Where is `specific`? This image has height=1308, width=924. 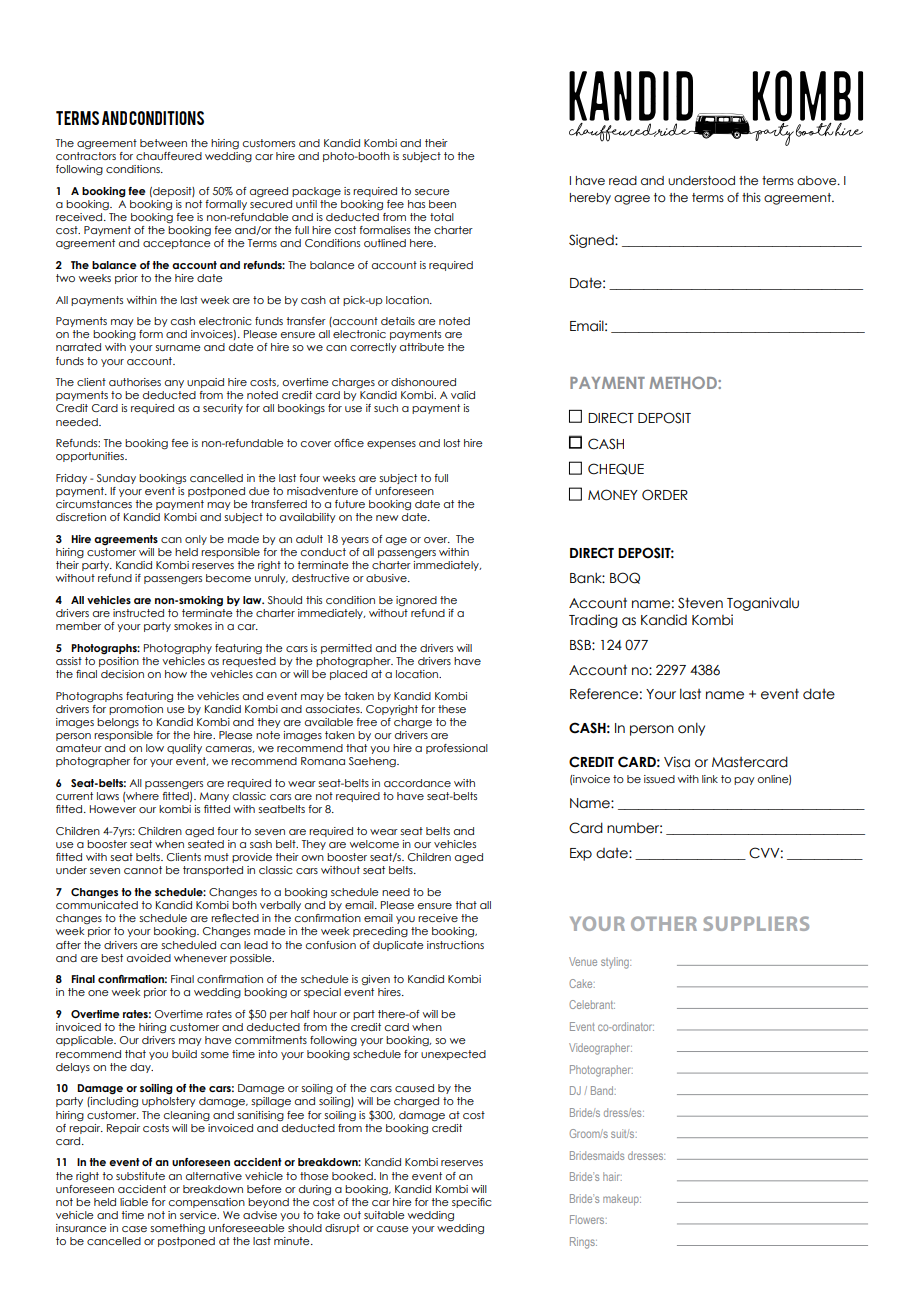 specific is located at coordinates (472, 1203).
